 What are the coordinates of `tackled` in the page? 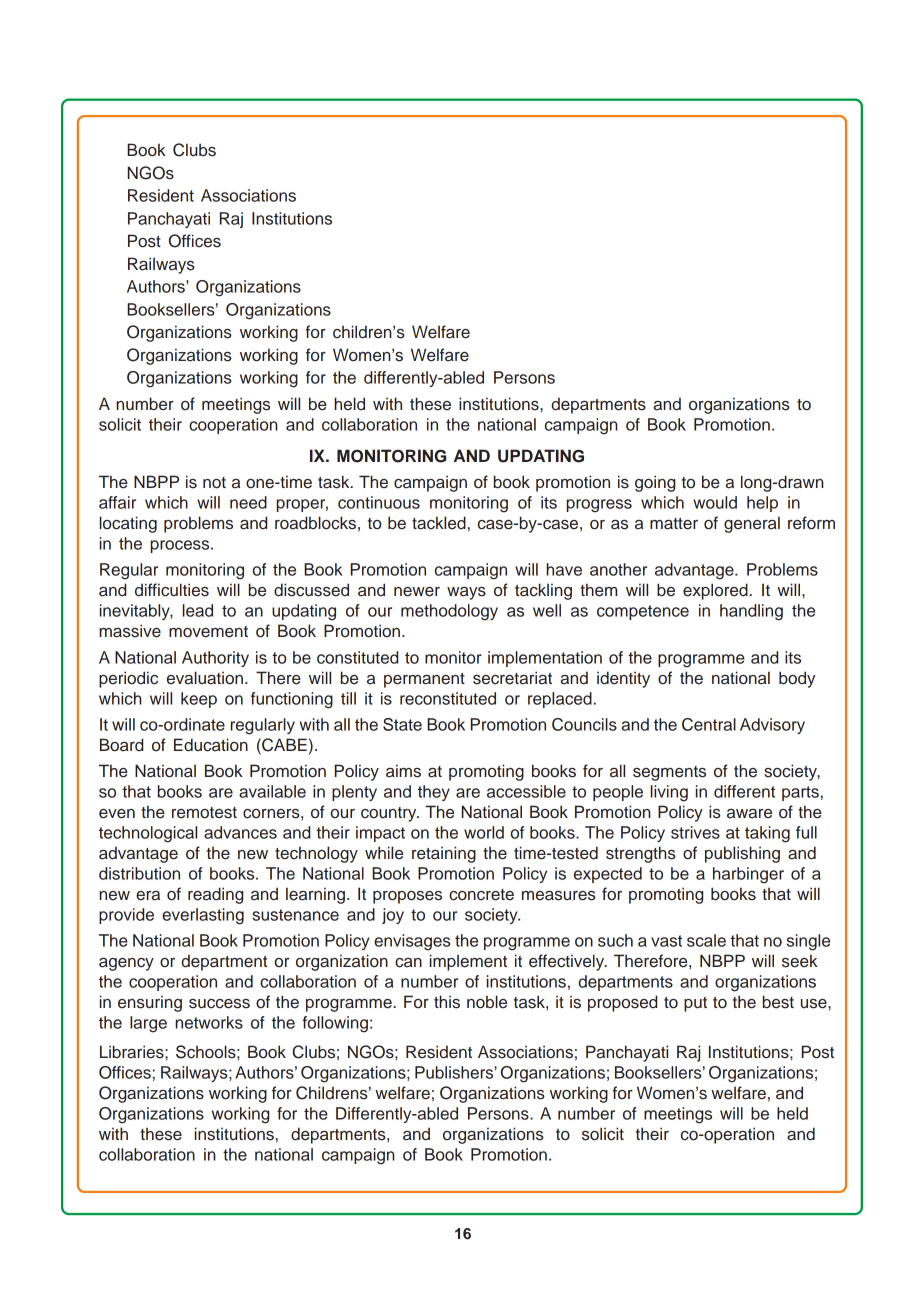 It's located at (439, 523).
